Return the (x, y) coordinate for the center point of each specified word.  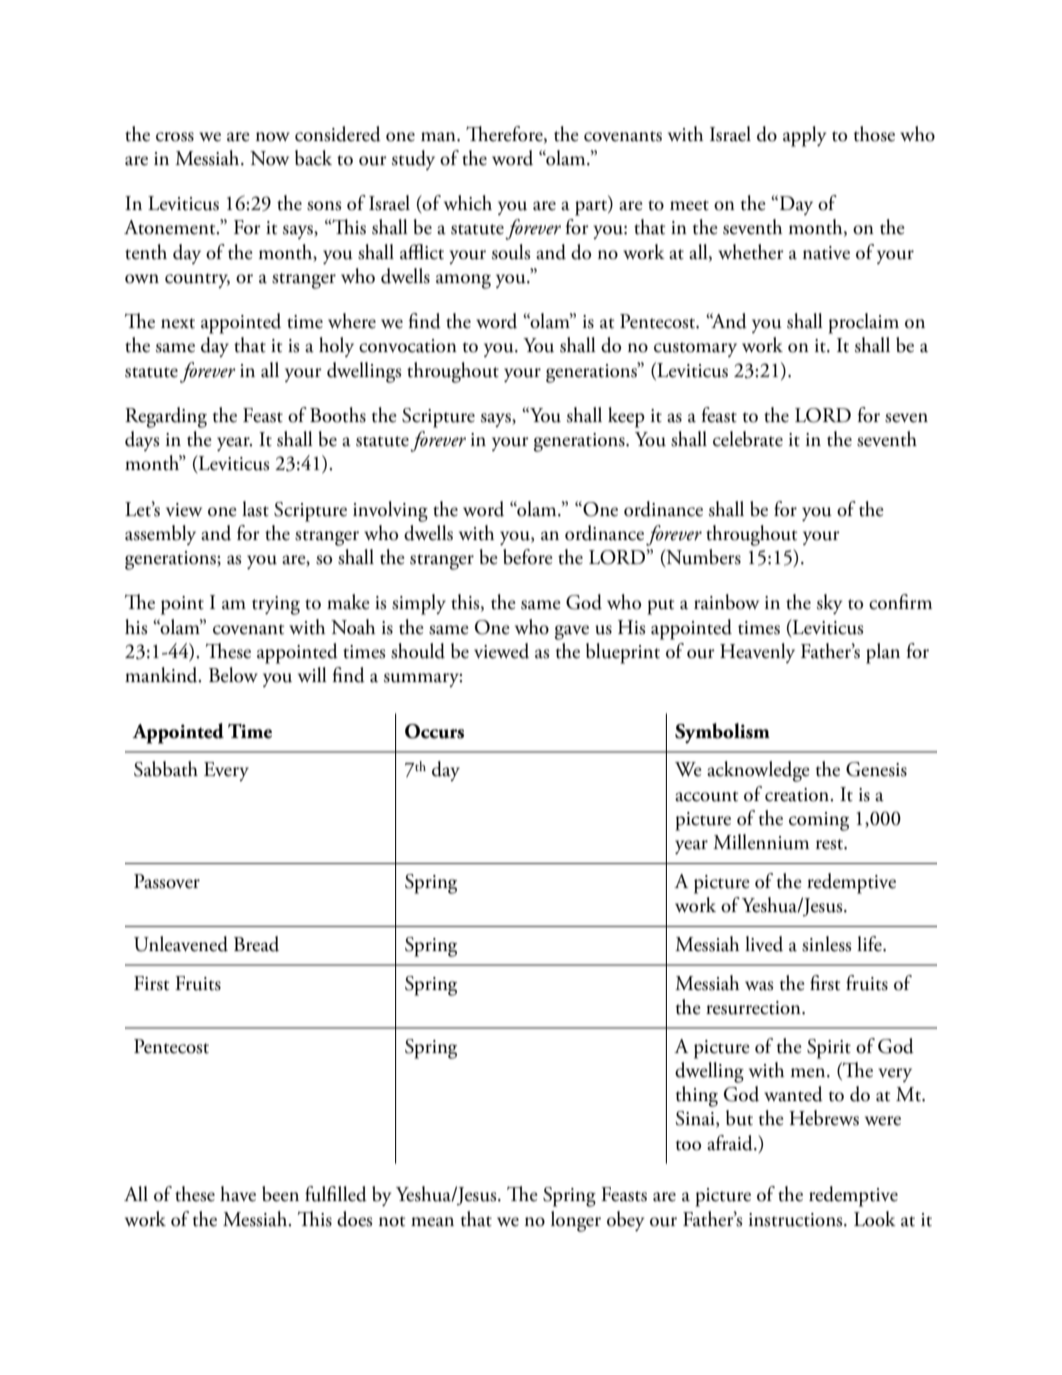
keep (626, 417)
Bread (256, 944)
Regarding (166, 417)
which (468, 203)
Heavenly (757, 653)
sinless (826, 944)
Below (233, 675)
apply (805, 136)
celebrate (748, 439)
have (238, 1194)
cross (175, 137)
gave (572, 632)
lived (764, 944)
